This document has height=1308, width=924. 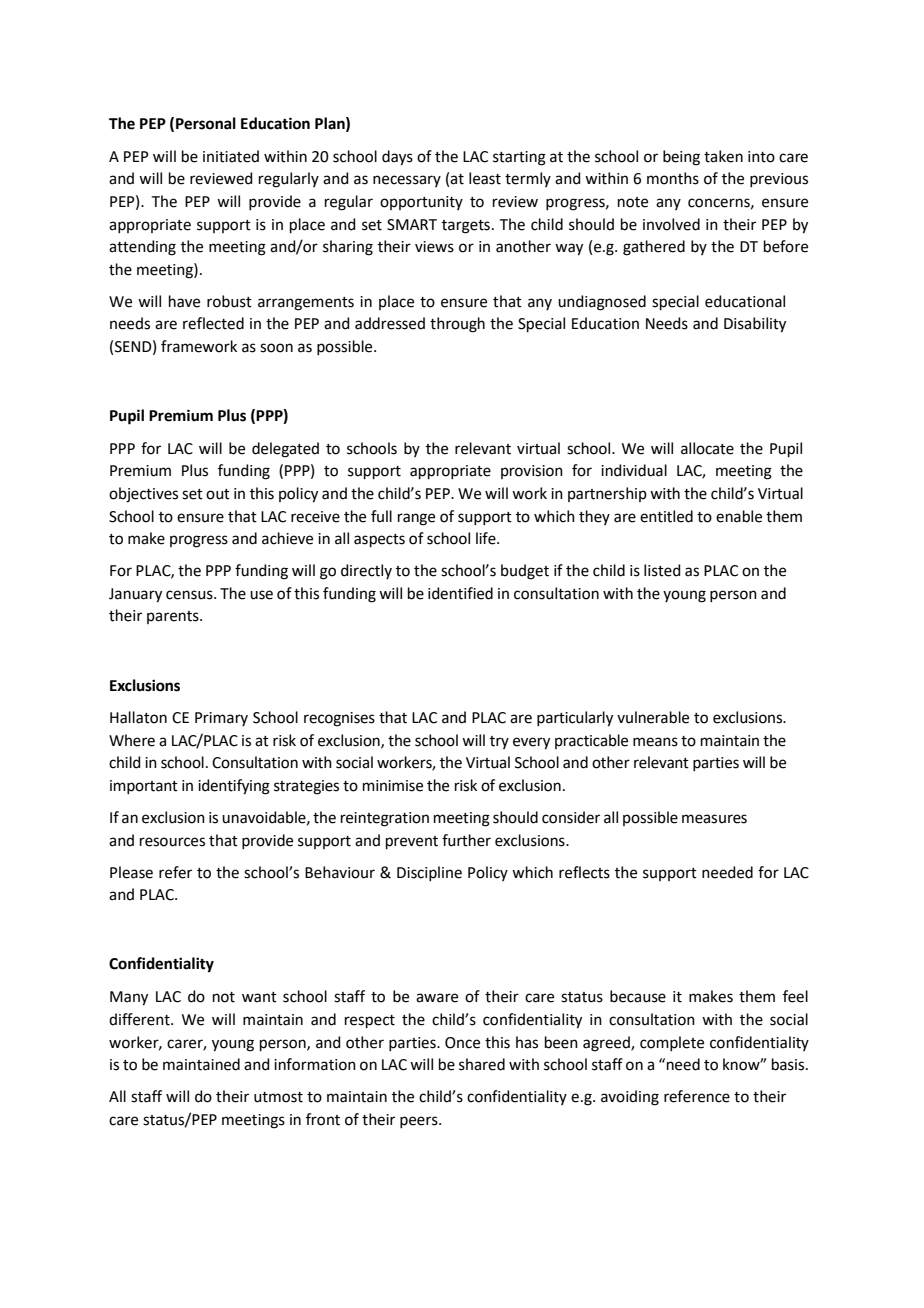 I want to click on utmost, so click(x=278, y=1097).
